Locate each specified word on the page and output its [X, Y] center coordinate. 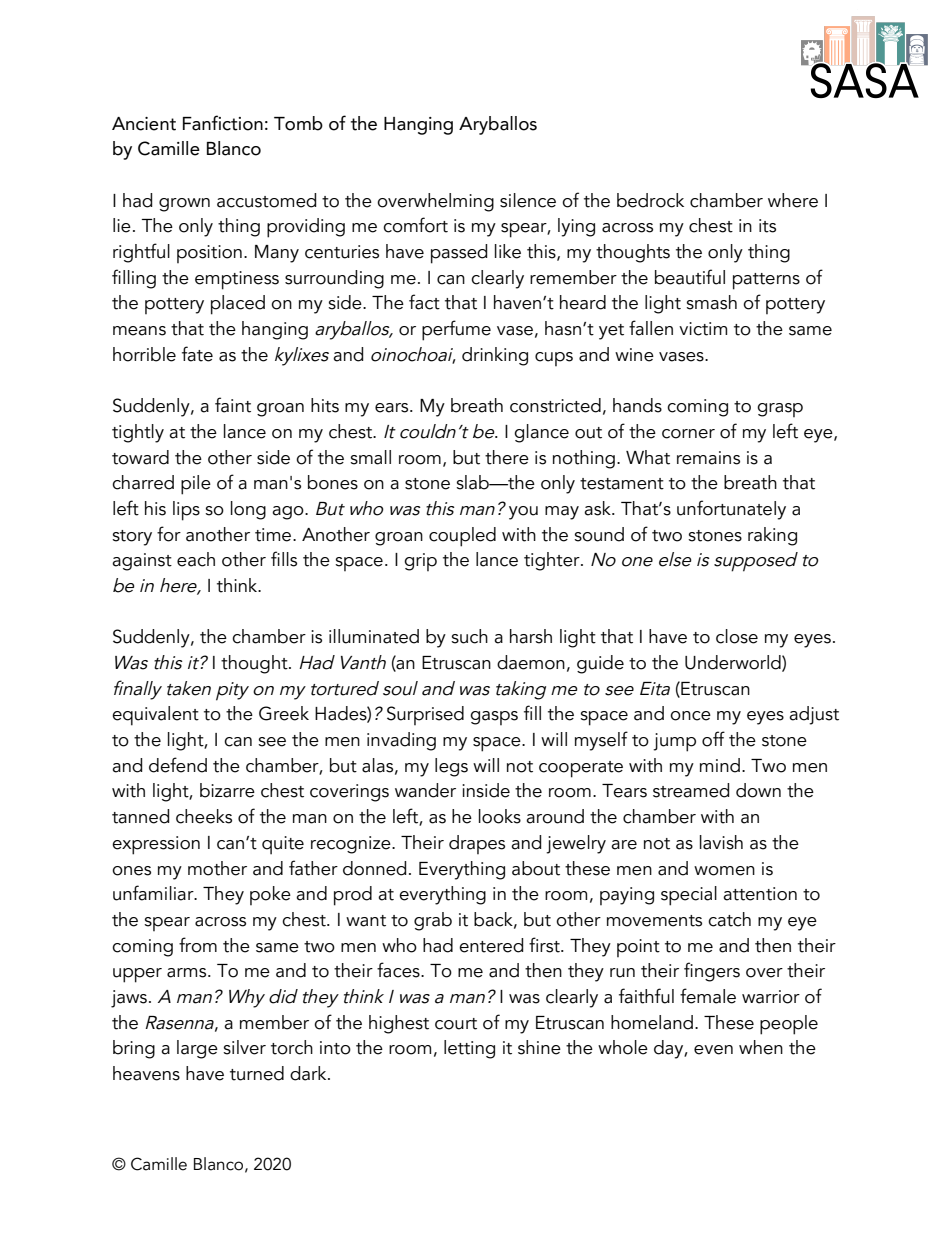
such [469, 636]
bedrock [650, 200]
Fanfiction [223, 123]
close [737, 636]
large [197, 1049]
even [713, 1050]
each [196, 559]
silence [528, 200]
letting [469, 1049]
